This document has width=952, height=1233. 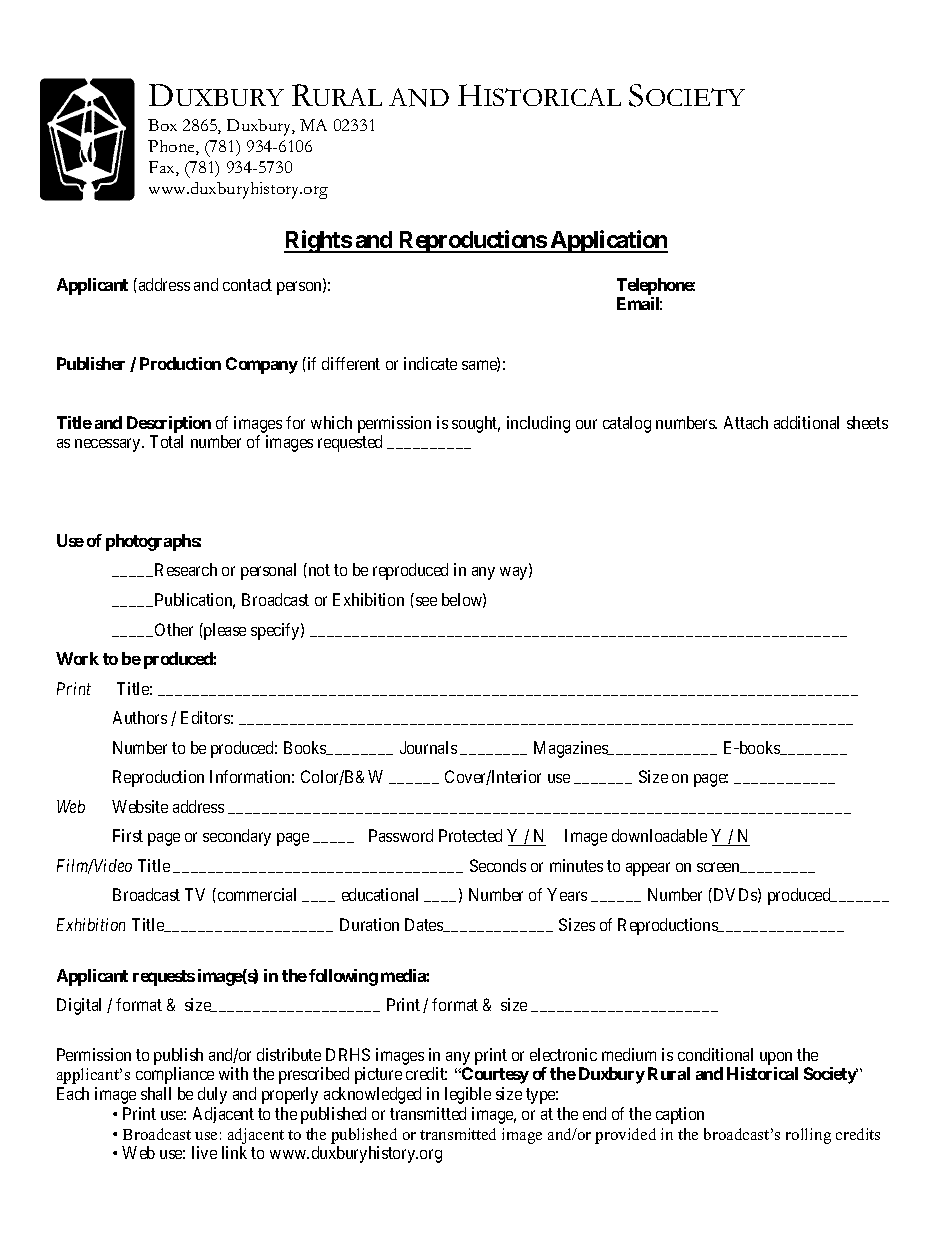 I want to click on downloadable, so click(x=659, y=835).
